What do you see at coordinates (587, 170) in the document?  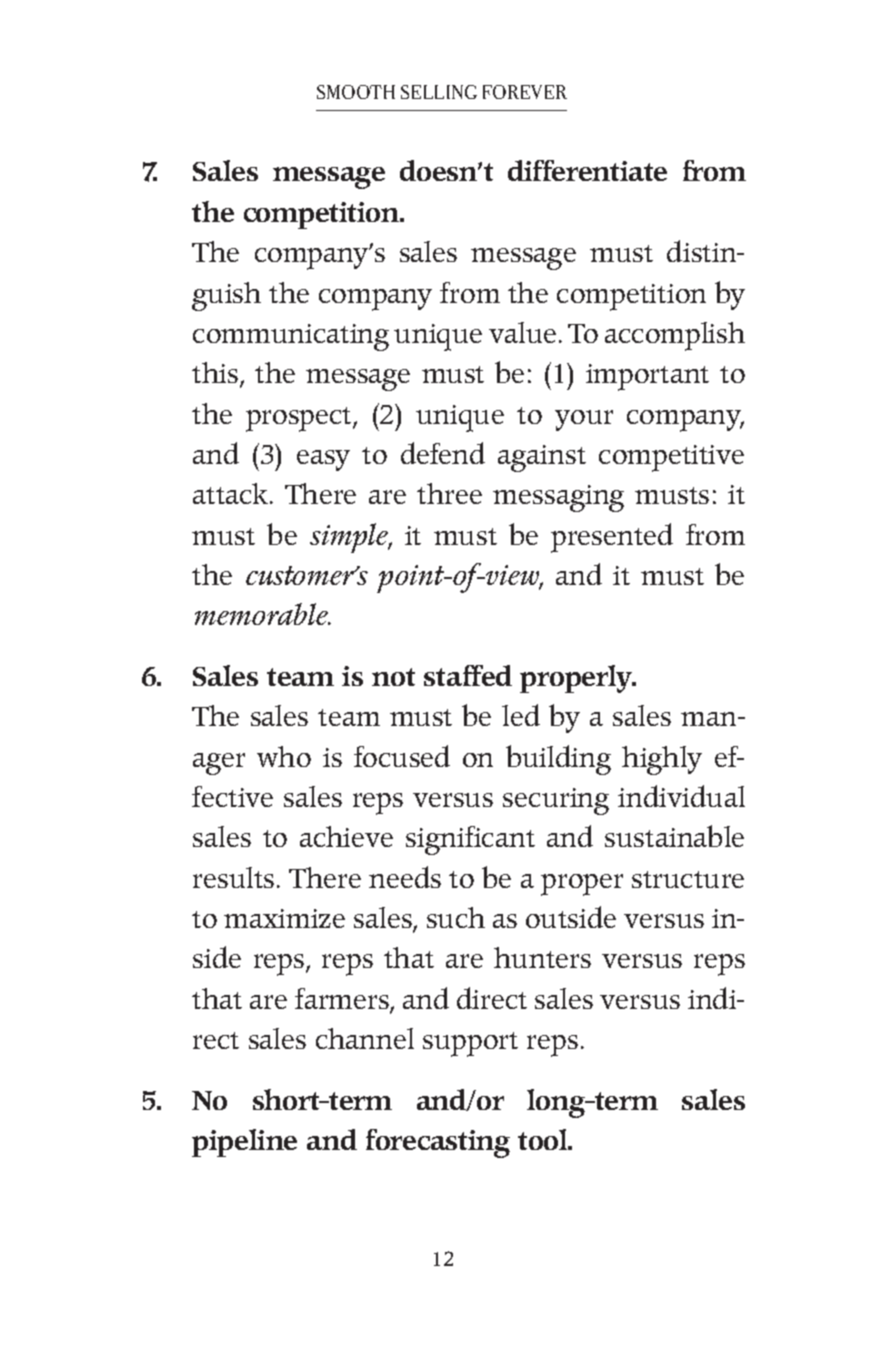 I see `differentiate` at bounding box center [587, 170].
